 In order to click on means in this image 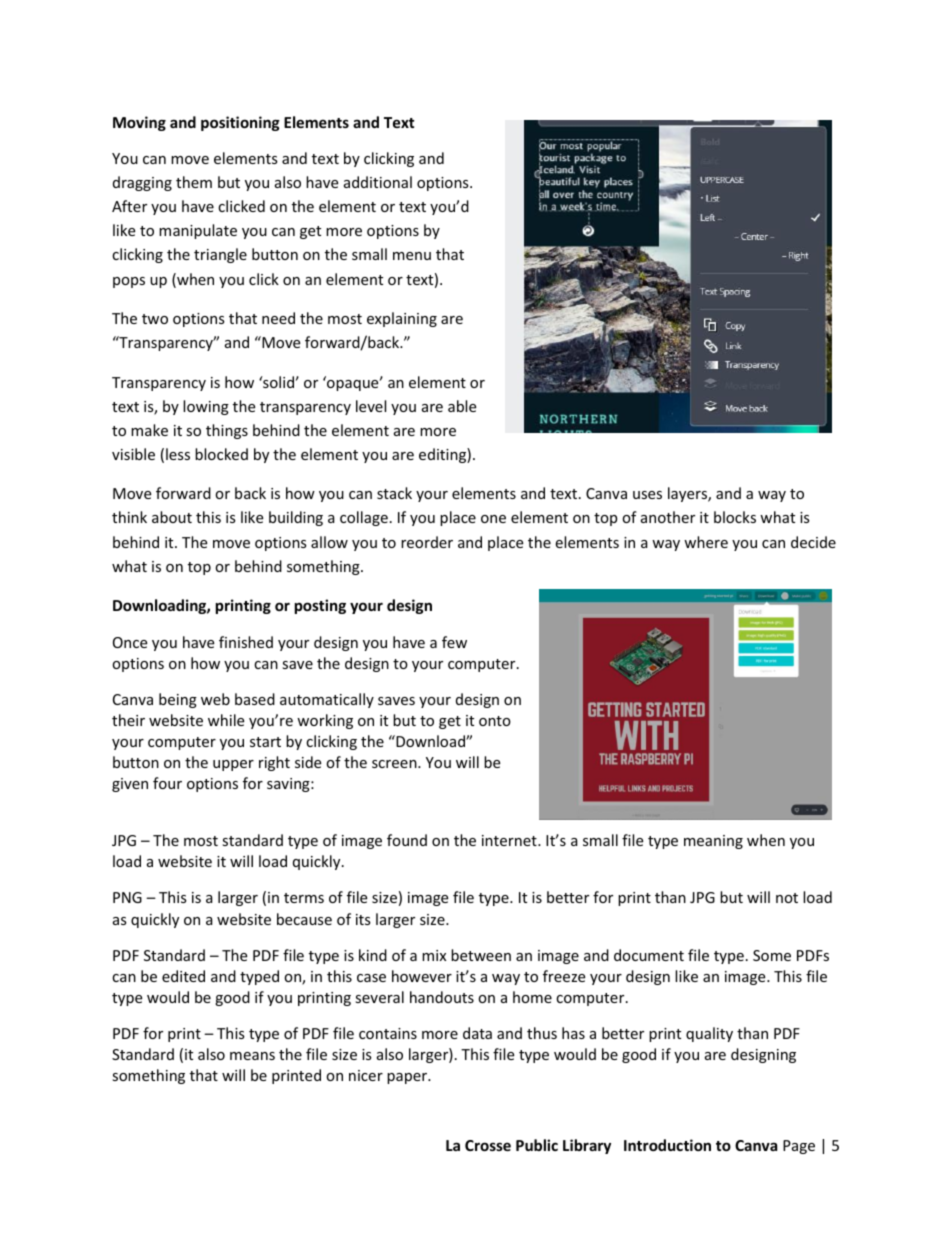, I will do `click(252, 1056)`.
